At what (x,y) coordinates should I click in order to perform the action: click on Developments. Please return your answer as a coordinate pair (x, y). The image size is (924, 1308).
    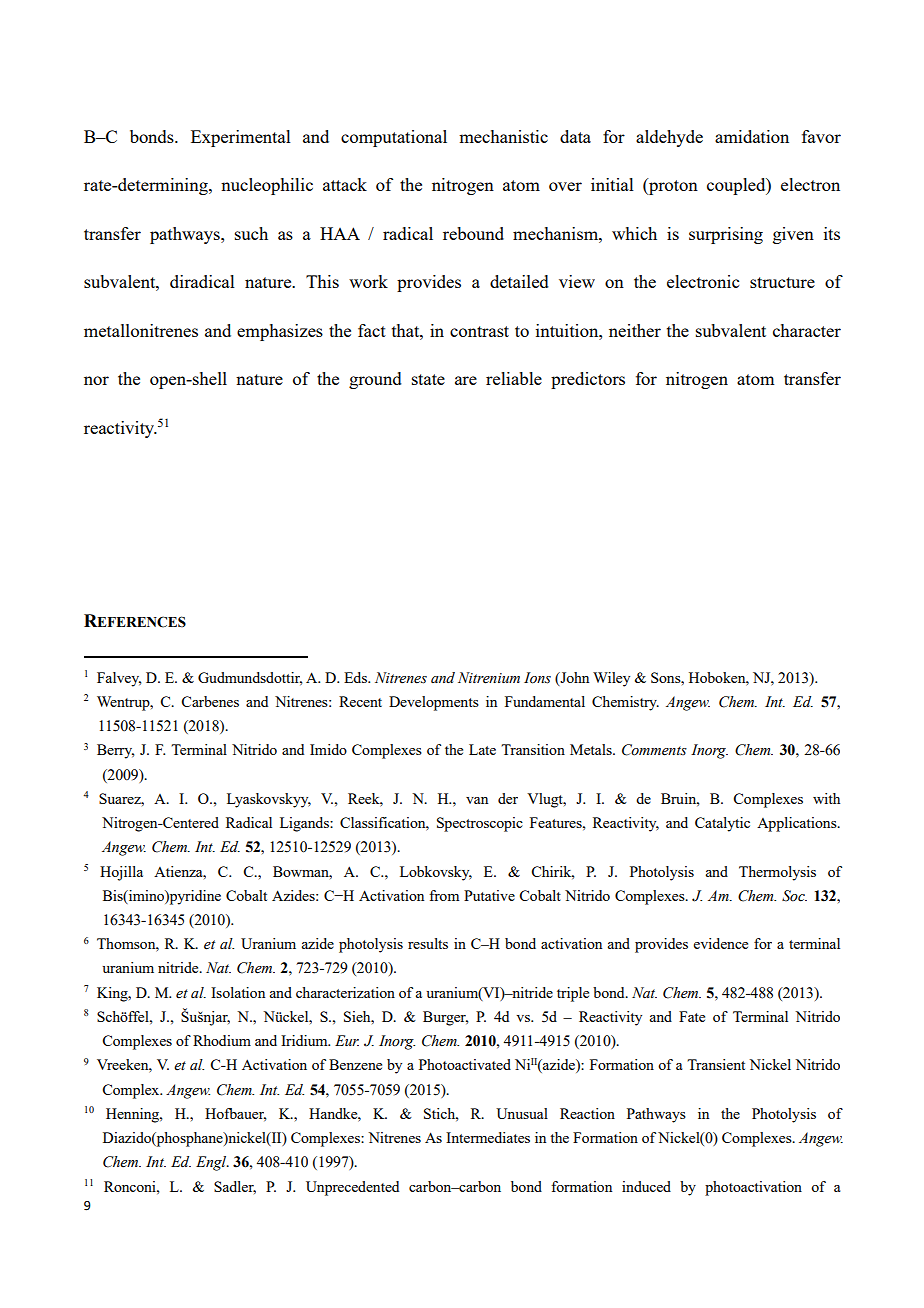
    Looking at the image, I should click on (434, 703).
